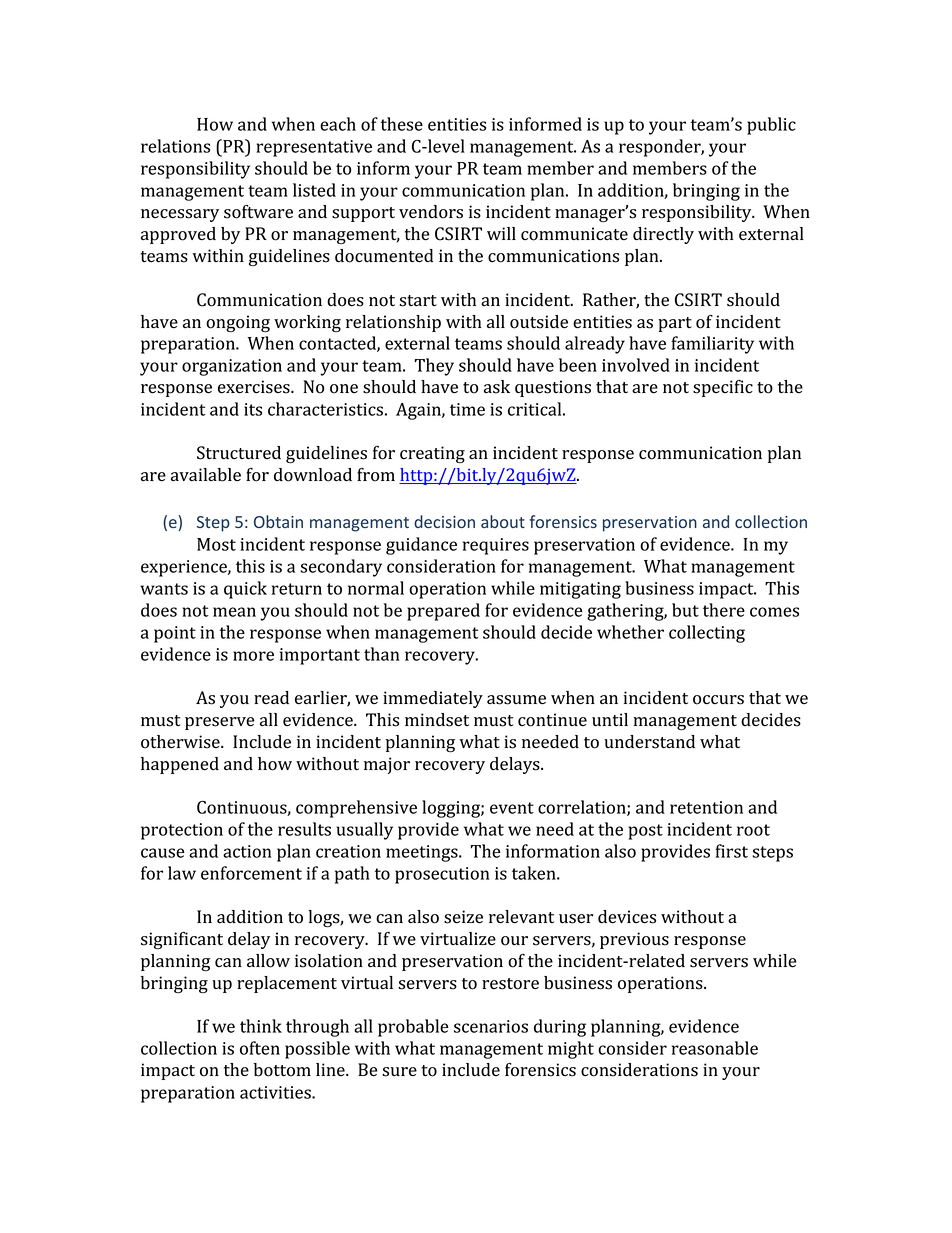 The image size is (952, 1233). I want to click on software, so click(258, 212).
